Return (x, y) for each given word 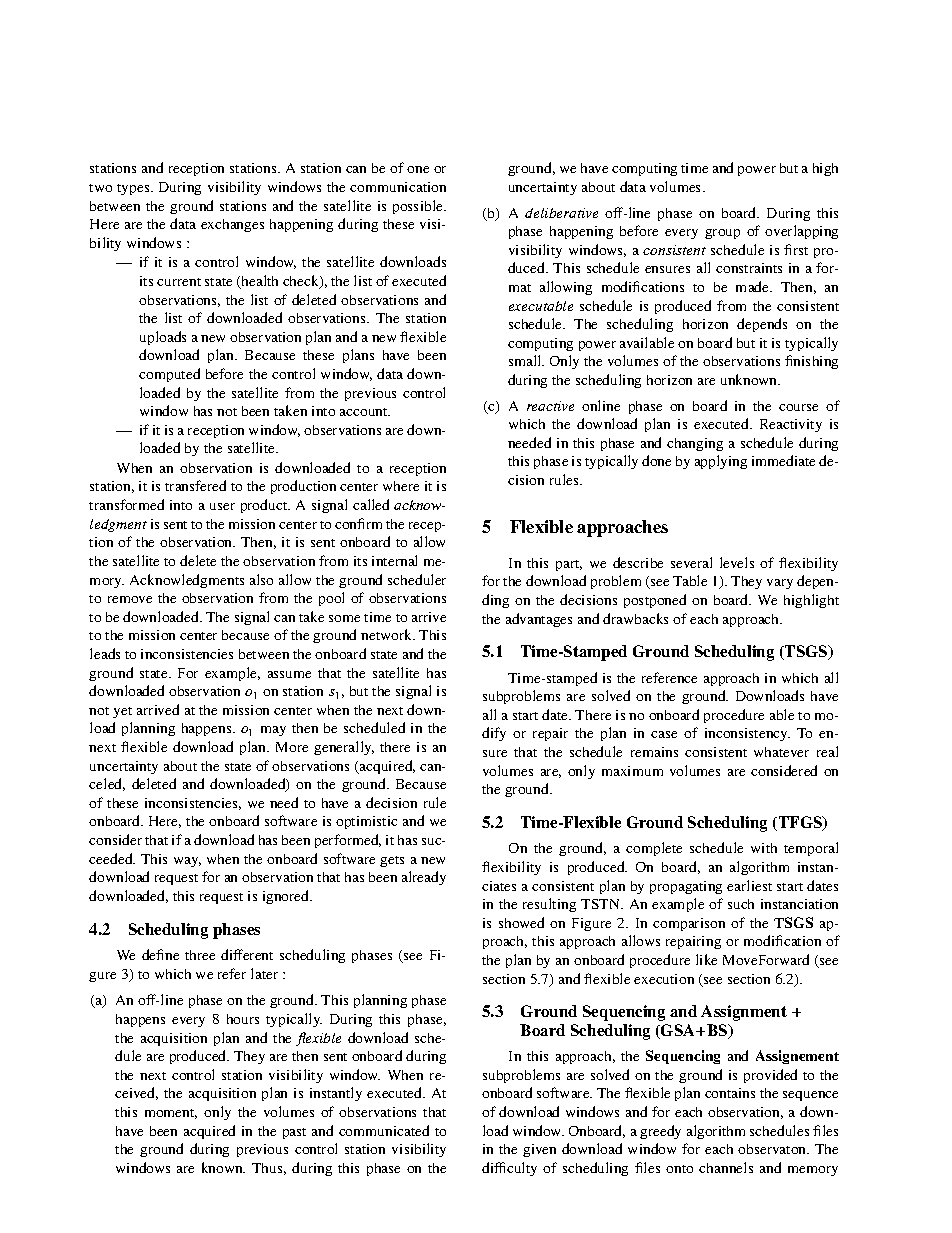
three (200, 955)
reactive (550, 406)
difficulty (509, 1169)
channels (726, 1167)
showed (521, 922)
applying (721, 462)
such (741, 904)
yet (122, 712)
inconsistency (747, 734)
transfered (195, 485)
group (722, 234)
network (388, 634)
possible (419, 207)
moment (171, 1114)
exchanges (232, 225)
